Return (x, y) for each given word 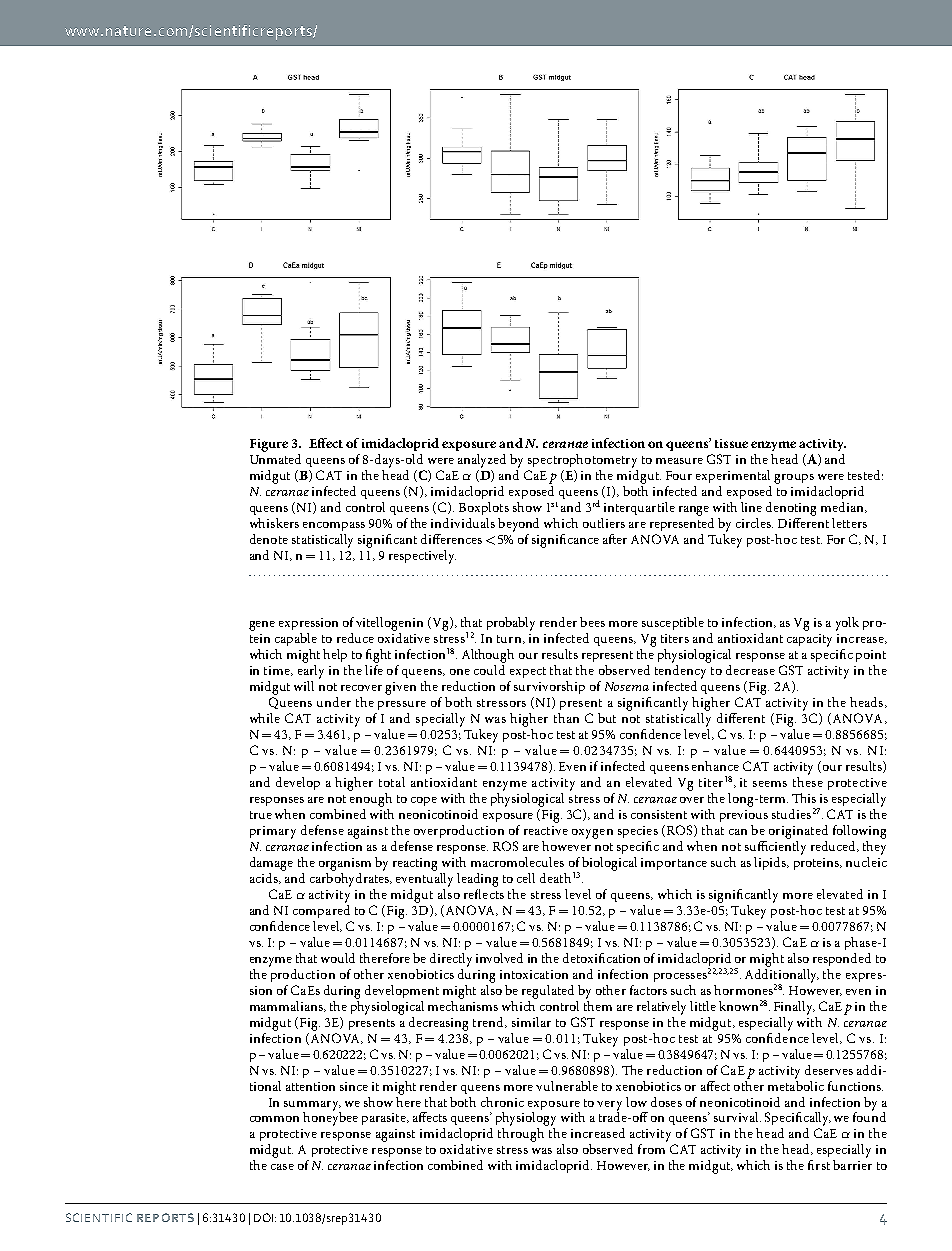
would (338, 958)
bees (592, 622)
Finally (794, 1008)
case (282, 1167)
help (335, 655)
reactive (546, 830)
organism (345, 864)
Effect (326, 443)
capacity (809, 640)
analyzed (482, 461)
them (598, 1004)
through (521, 1135)
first (819, 1165)
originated (798, 832)
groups (794, 479)
